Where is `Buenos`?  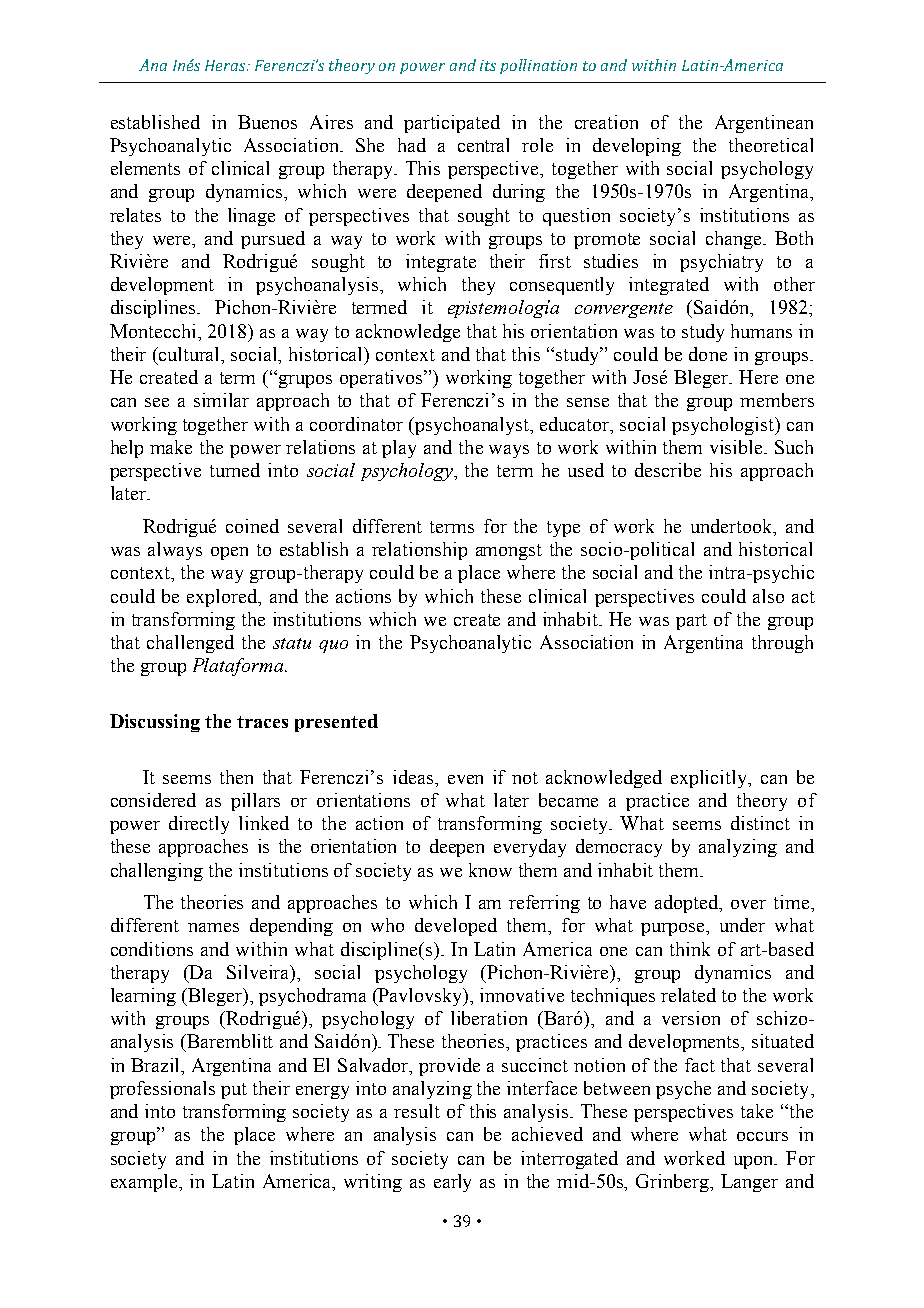
Buenos is located at coordinates (267, 122).
